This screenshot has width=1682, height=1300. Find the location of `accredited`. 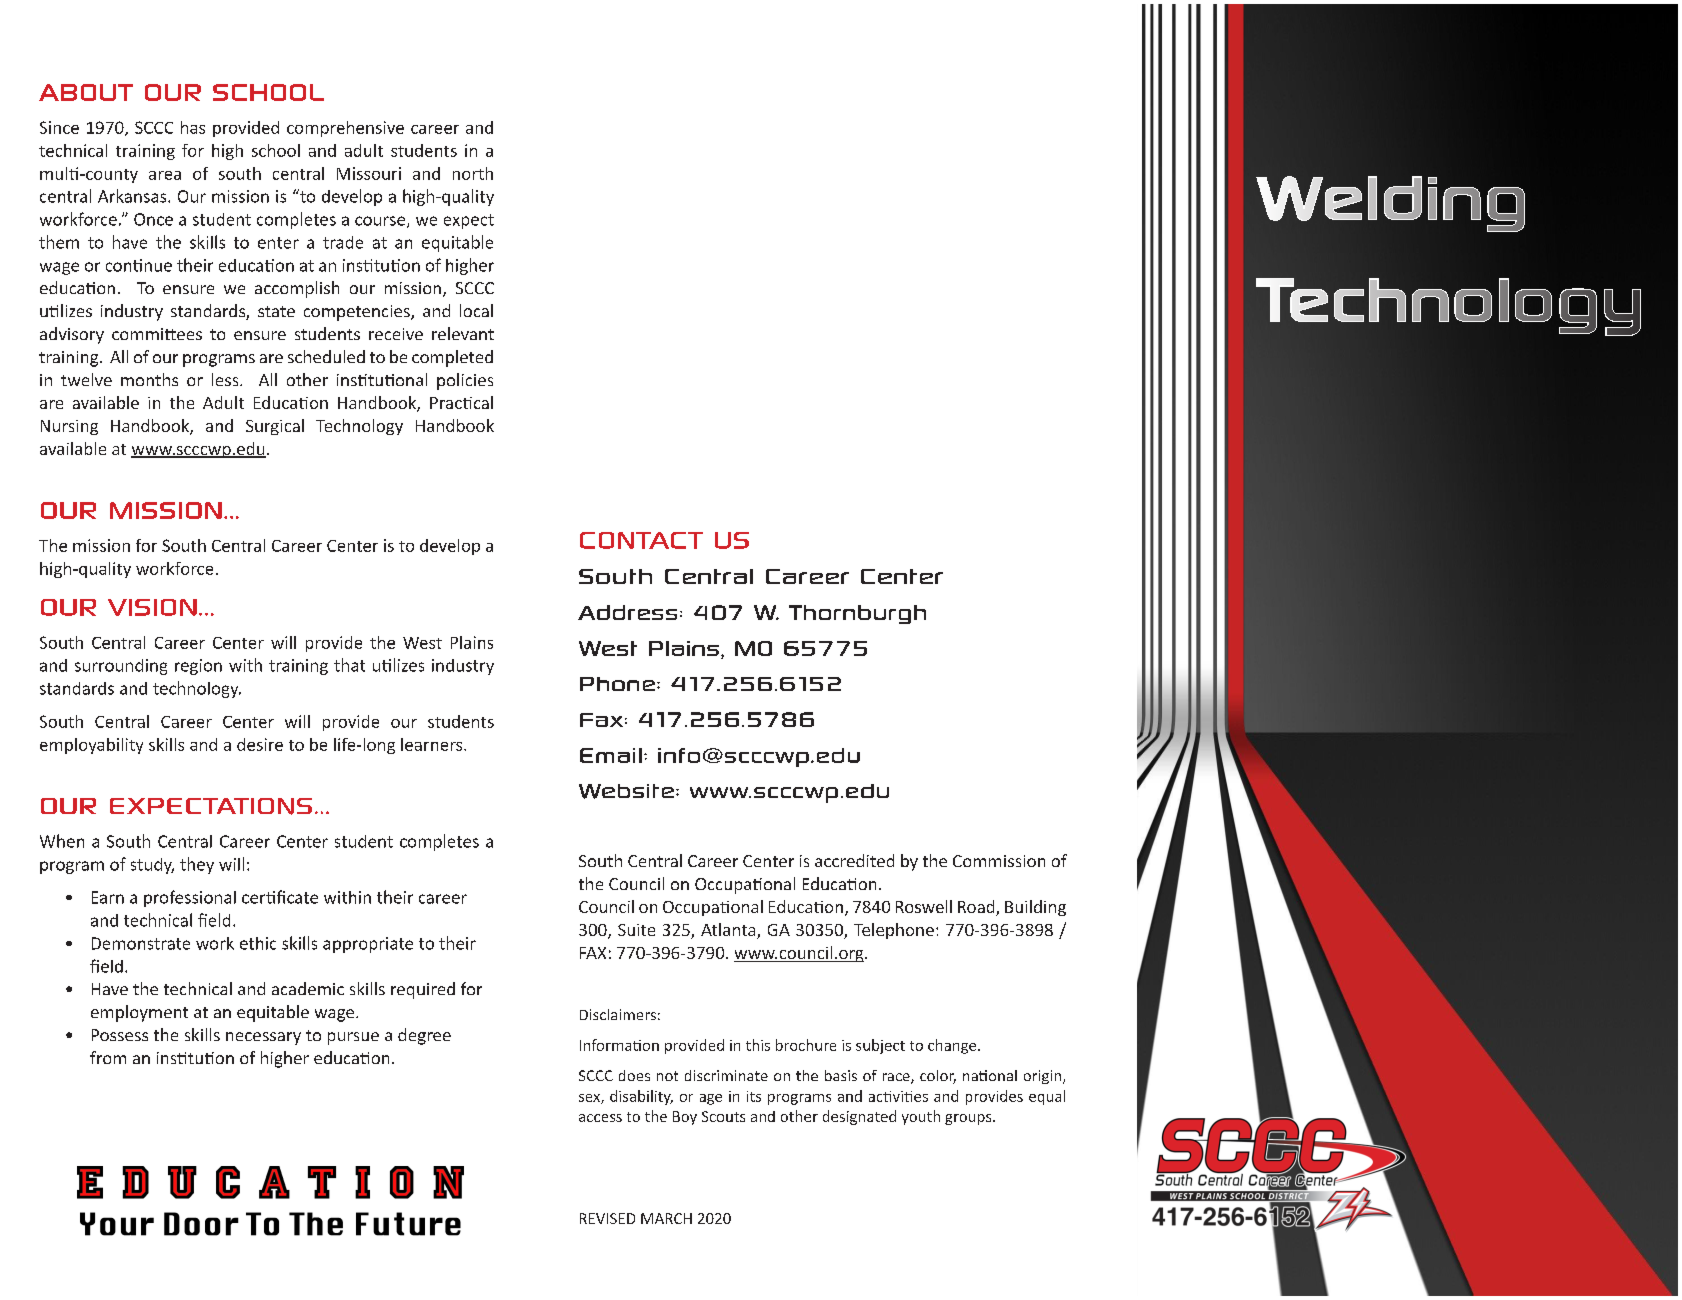

accredited is located at coordinates (854, 860).
